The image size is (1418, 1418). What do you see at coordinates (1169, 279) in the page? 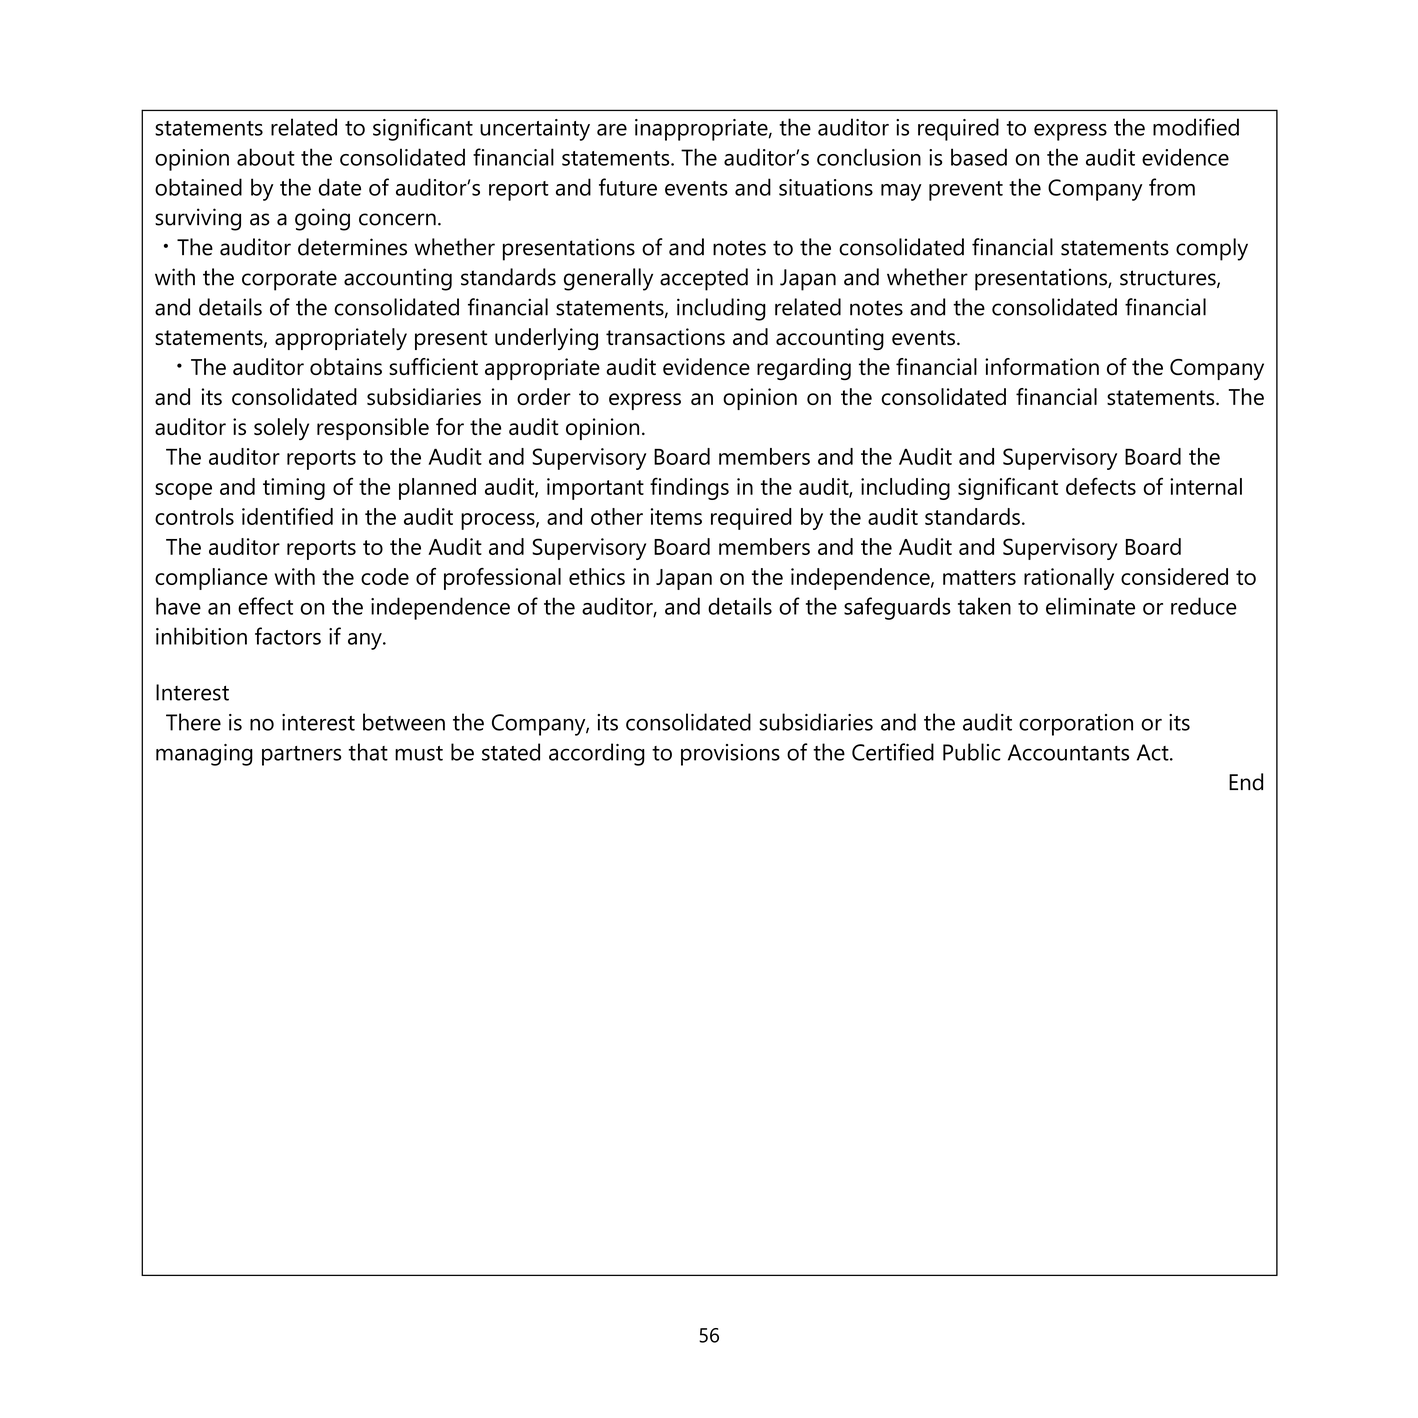
I see `structures` at bounding box center [1169, 279].
